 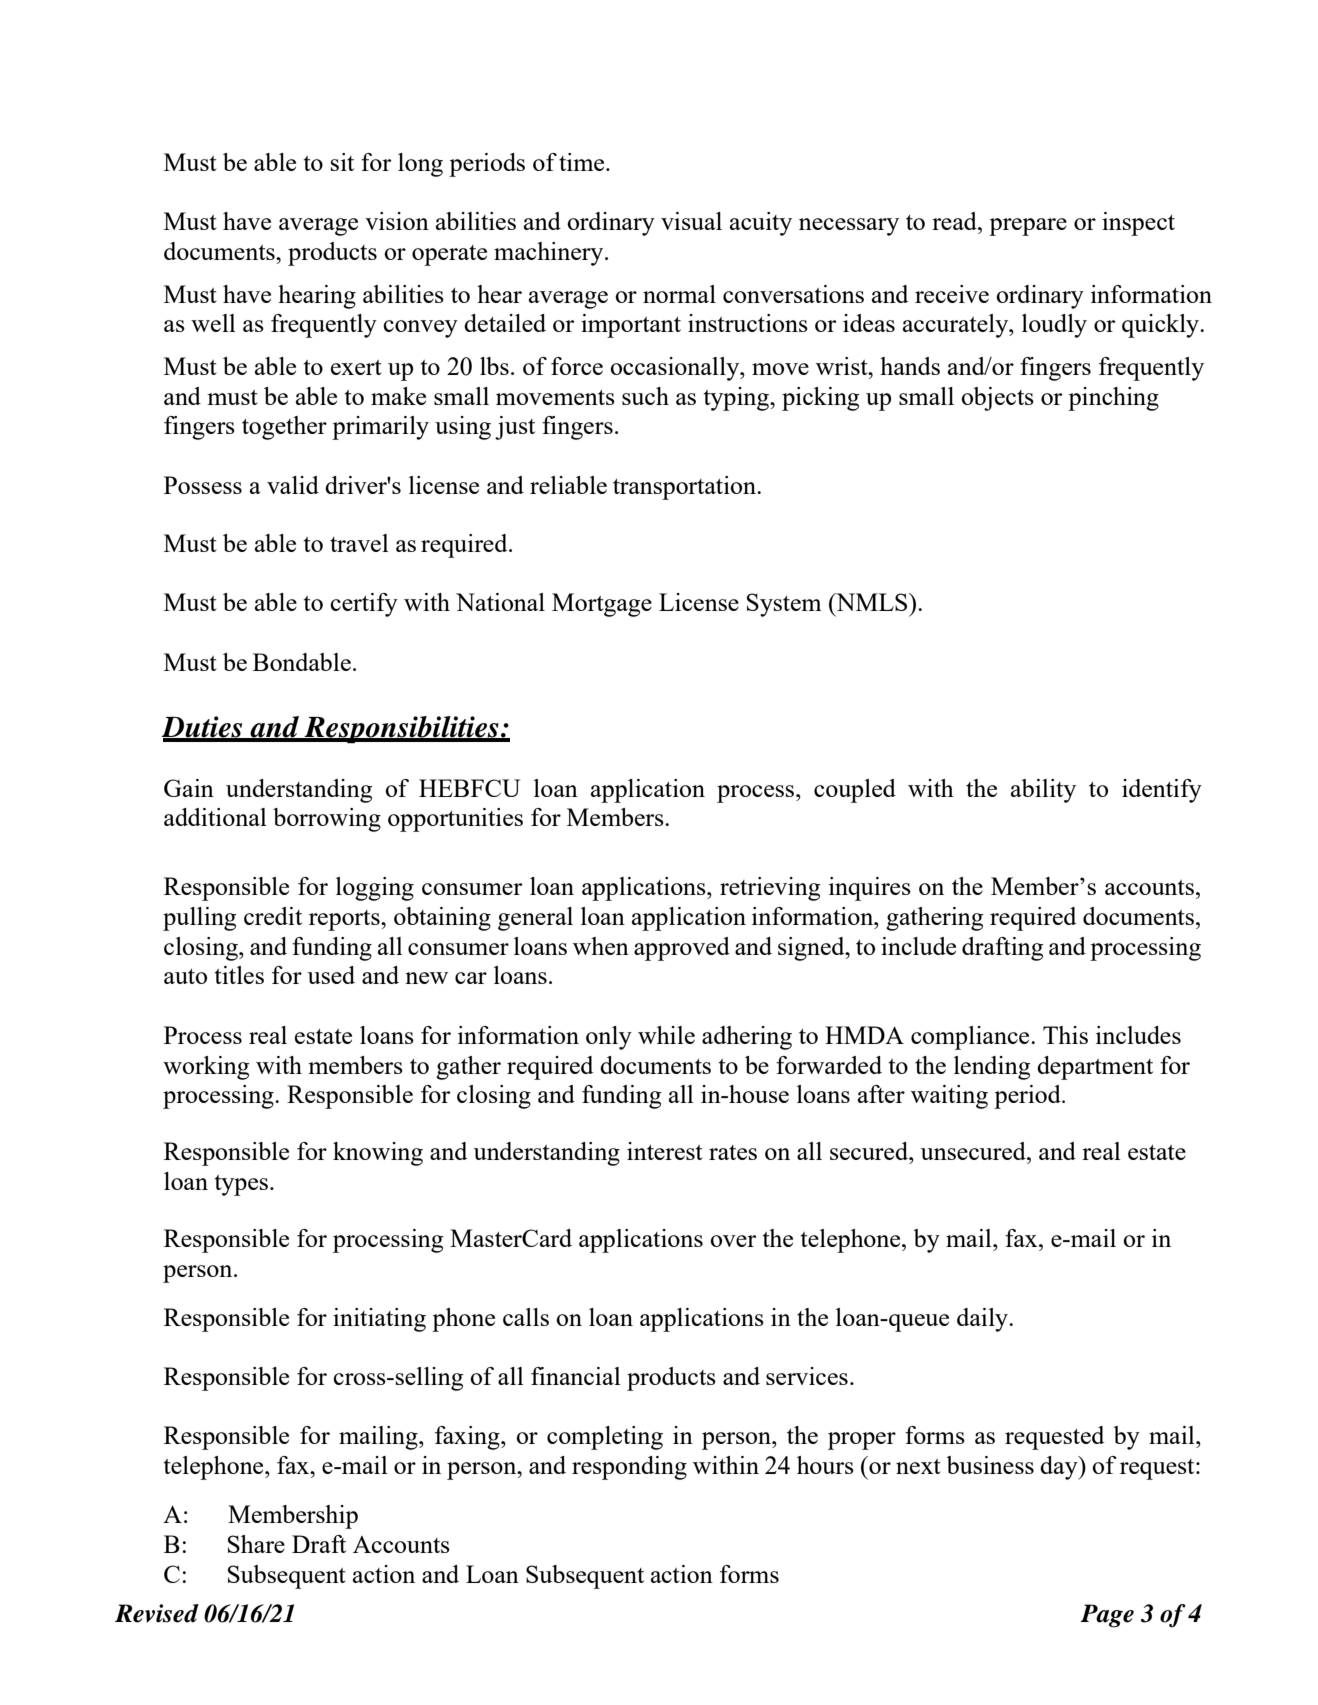 I want to click on lending, so click(x=992, y=1068).
